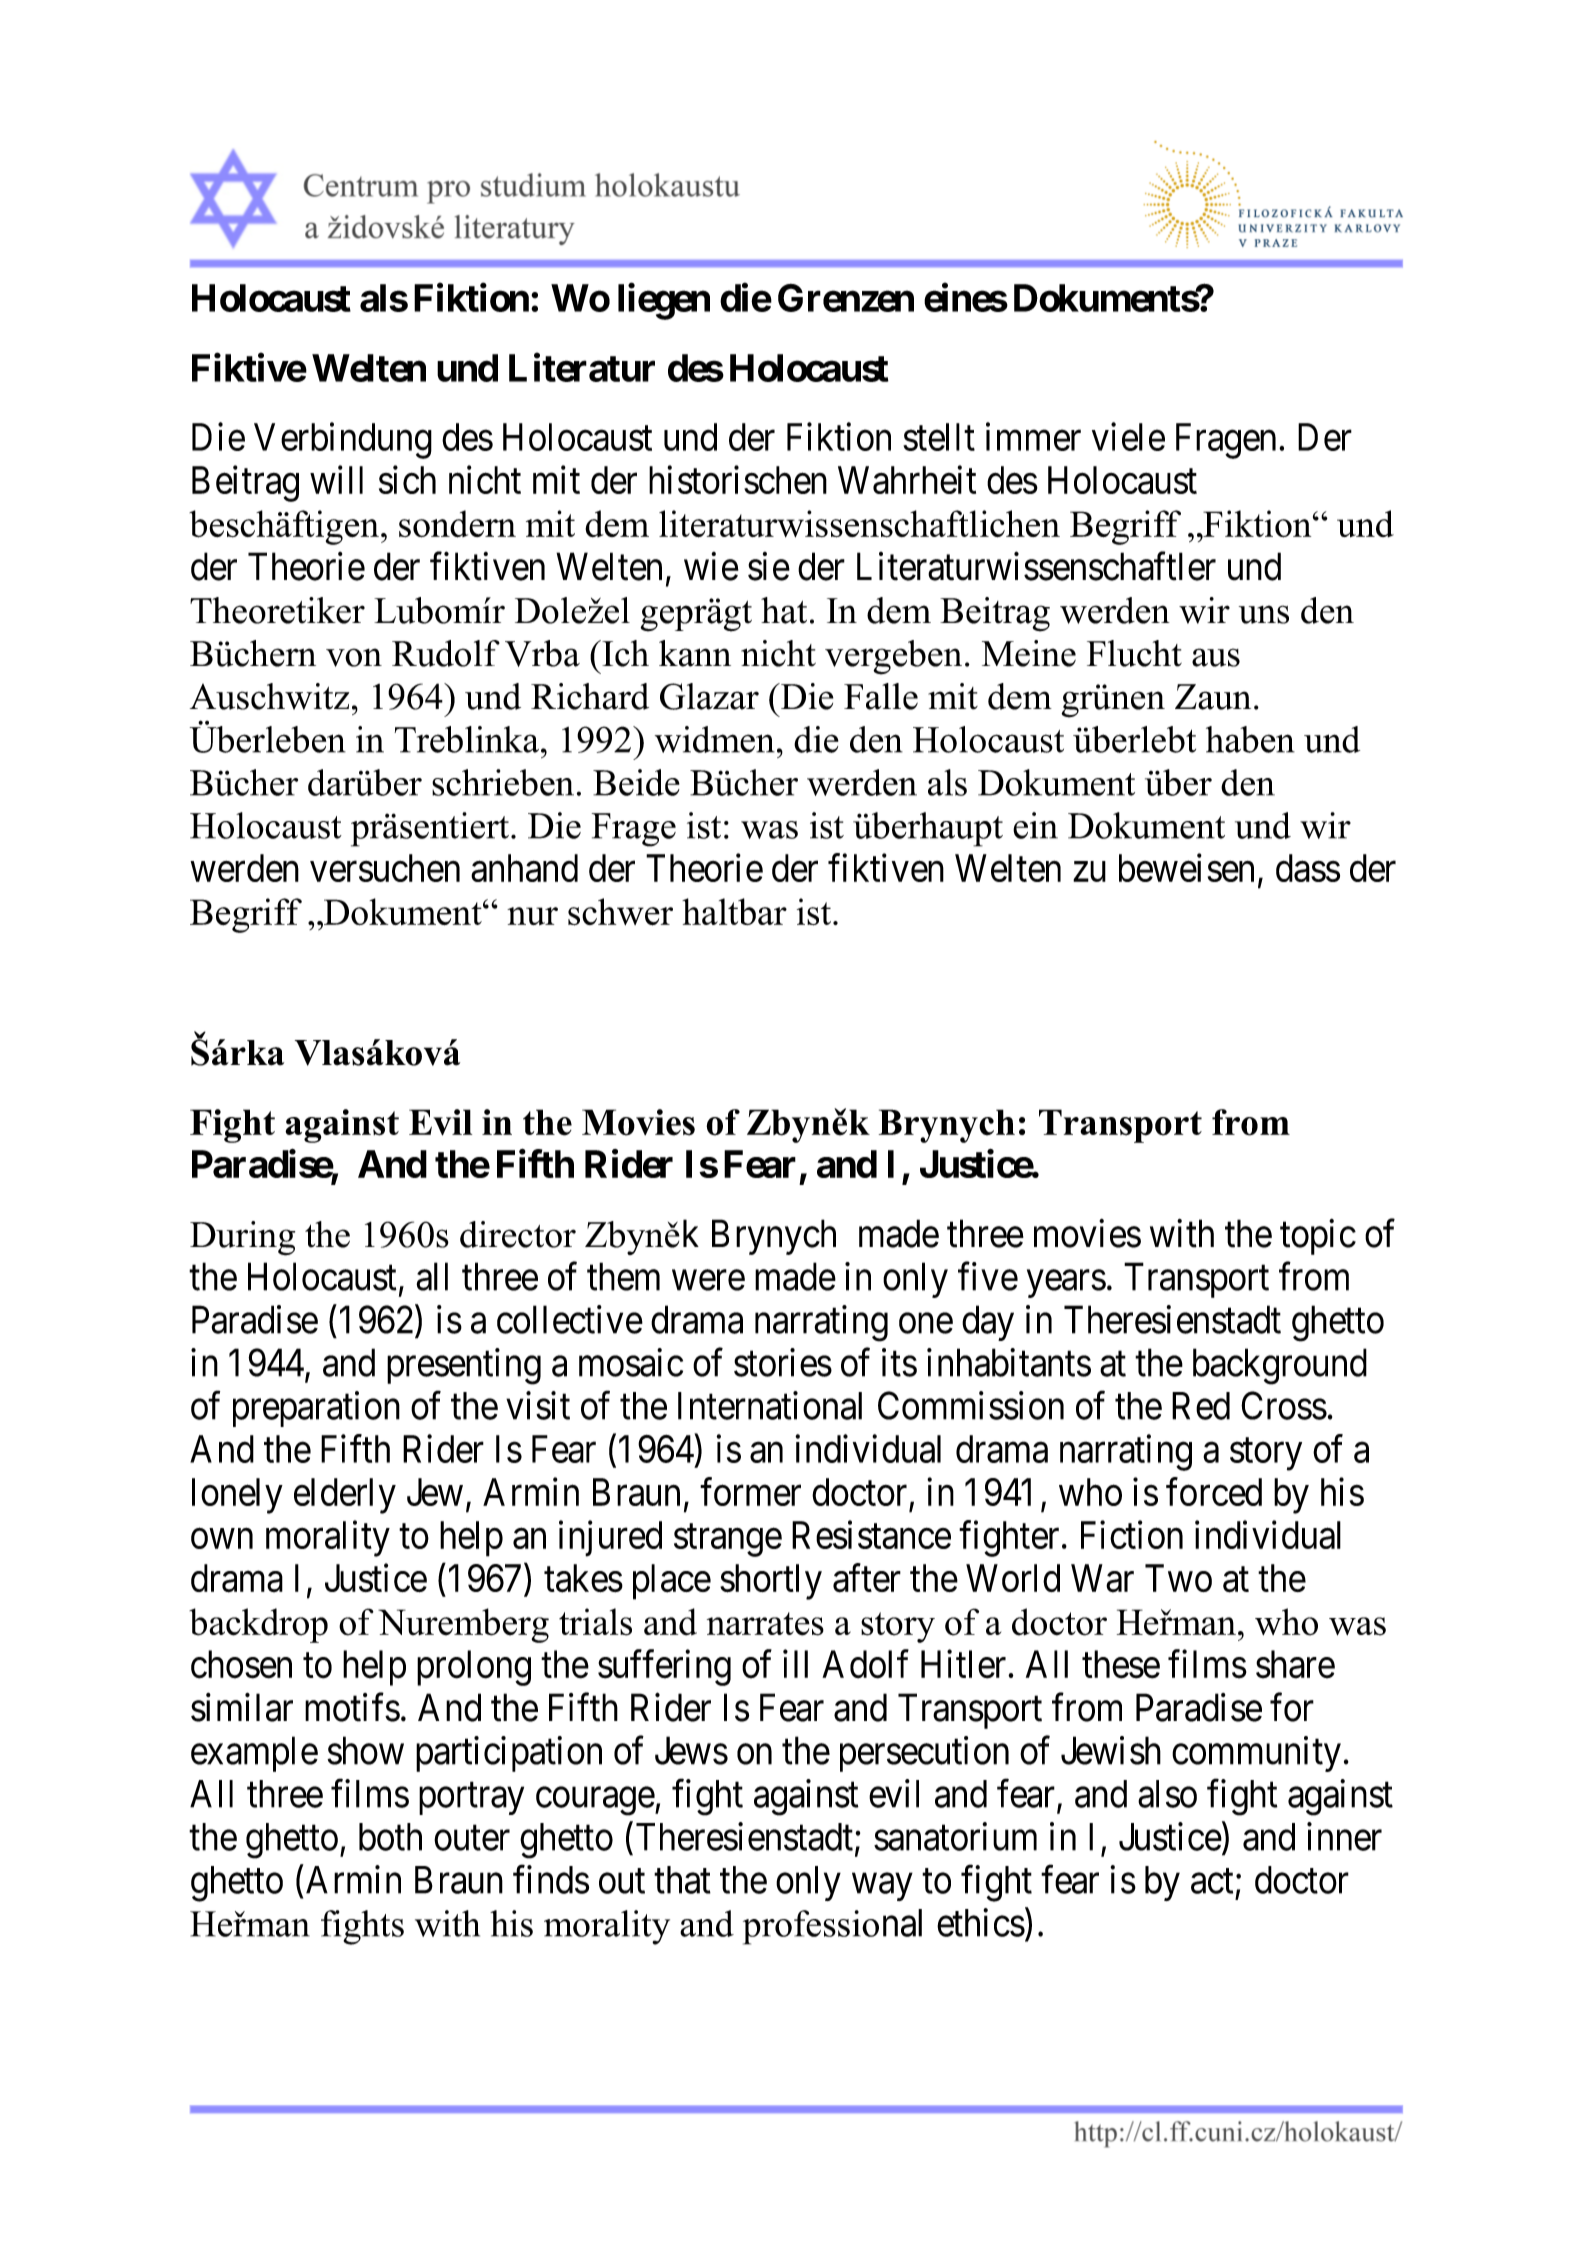 The width and height of the screenshot is (1593, 2253). I want to click on will, so click(336, 479).
